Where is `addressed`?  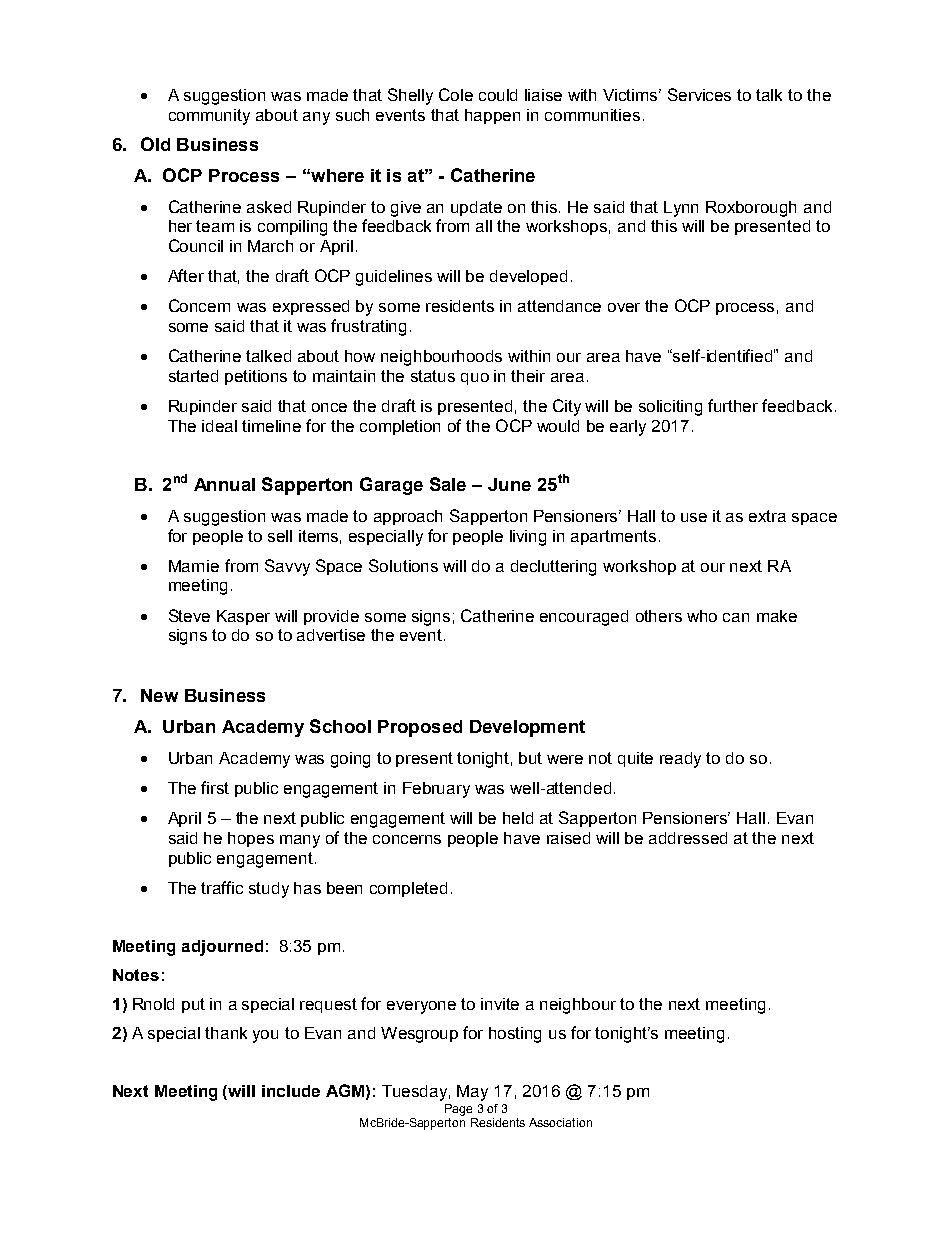 addressed is located at coordinates (688, 838).
